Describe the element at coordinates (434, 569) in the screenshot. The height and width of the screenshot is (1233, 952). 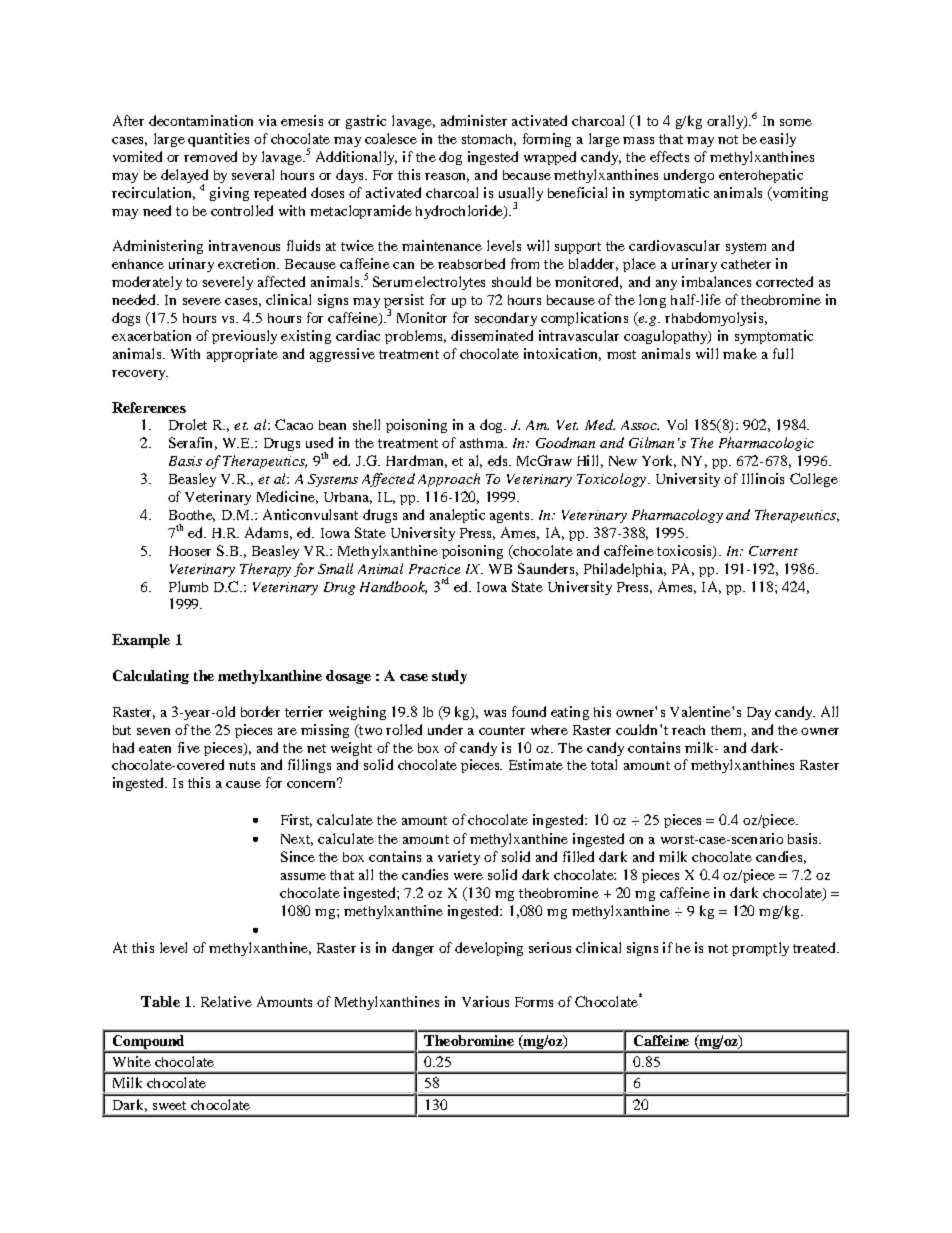
I see `Practice` at that location.
